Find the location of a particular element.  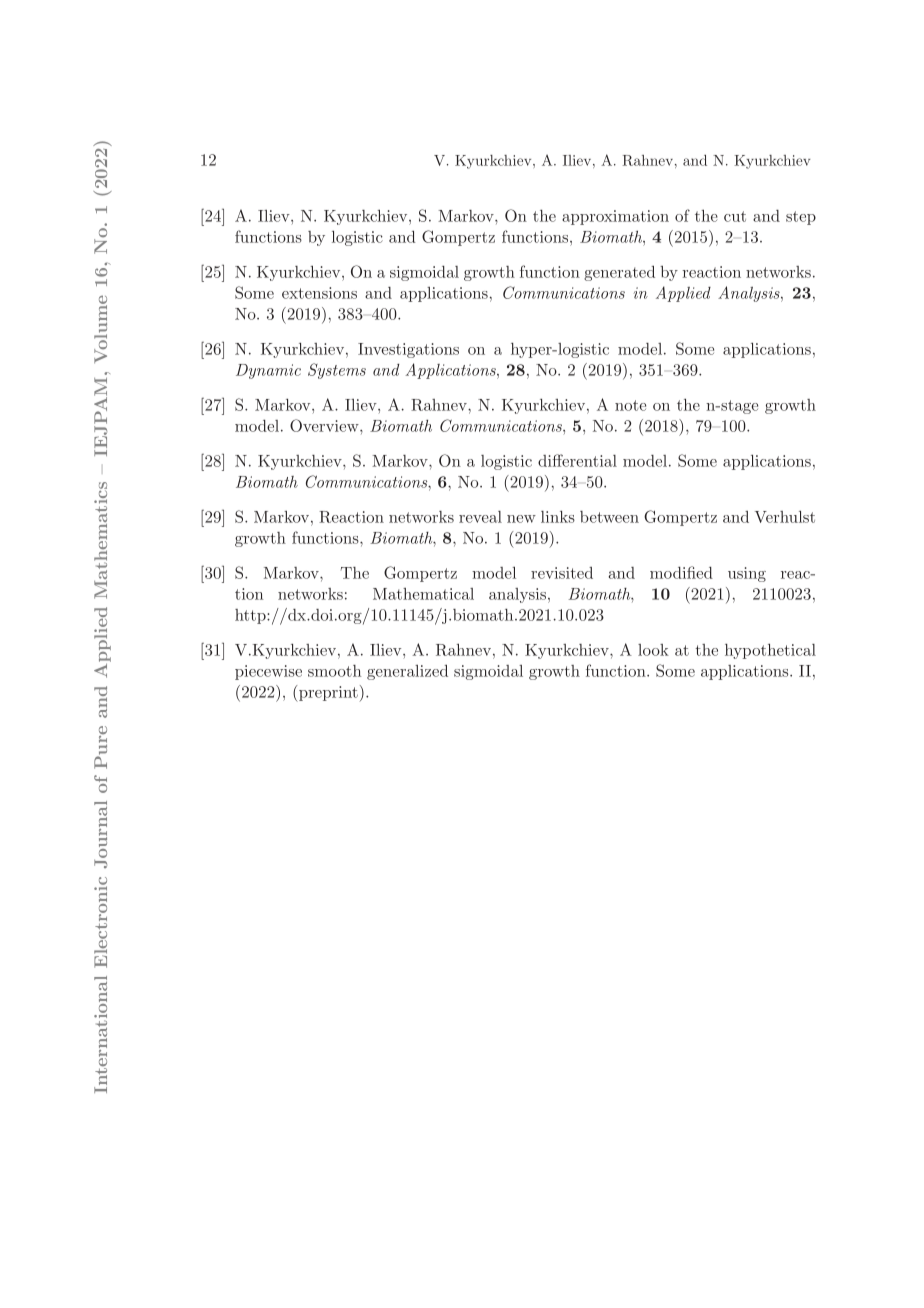

Systems is located at coordinates (337, 371).
